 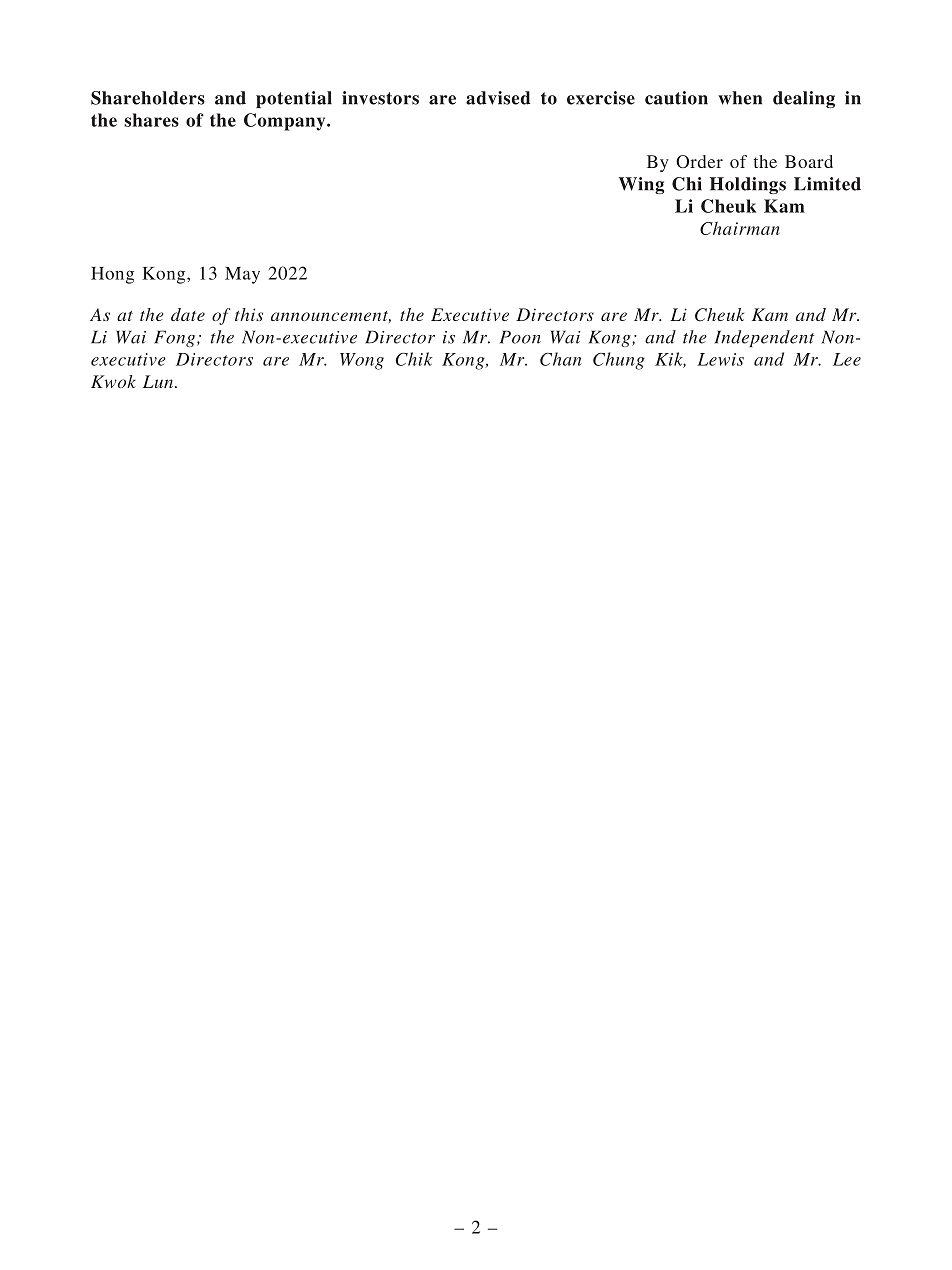 What do you see at coordinates (748, 185) in the screenshot?
I see `Holdings` at bounding box center [748, 185].
